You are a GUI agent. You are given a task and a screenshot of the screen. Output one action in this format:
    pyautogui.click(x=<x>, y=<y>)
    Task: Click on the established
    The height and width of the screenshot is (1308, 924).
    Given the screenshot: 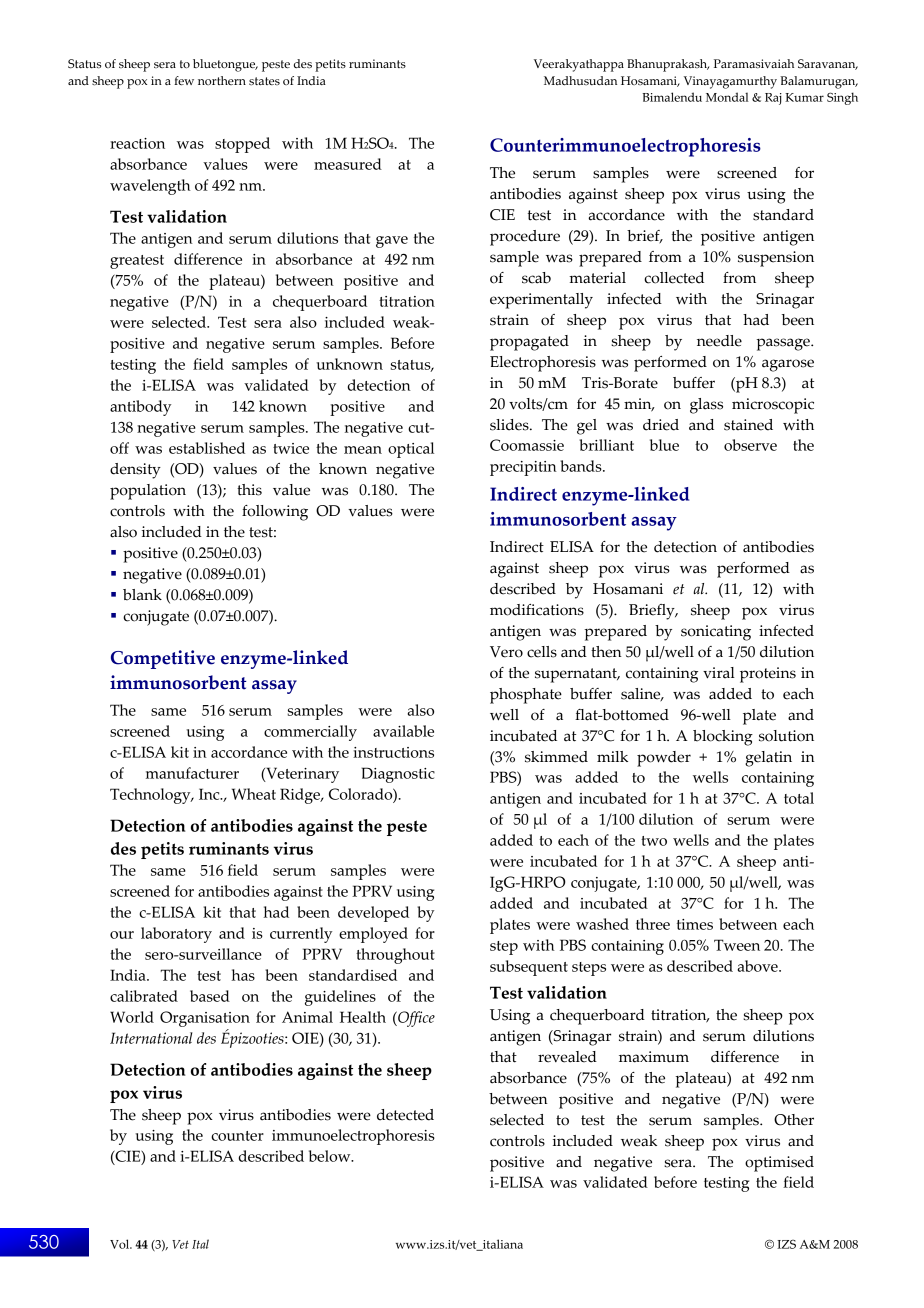 What is the action you would take?
    pyautogui.click(x=207, y=448)
